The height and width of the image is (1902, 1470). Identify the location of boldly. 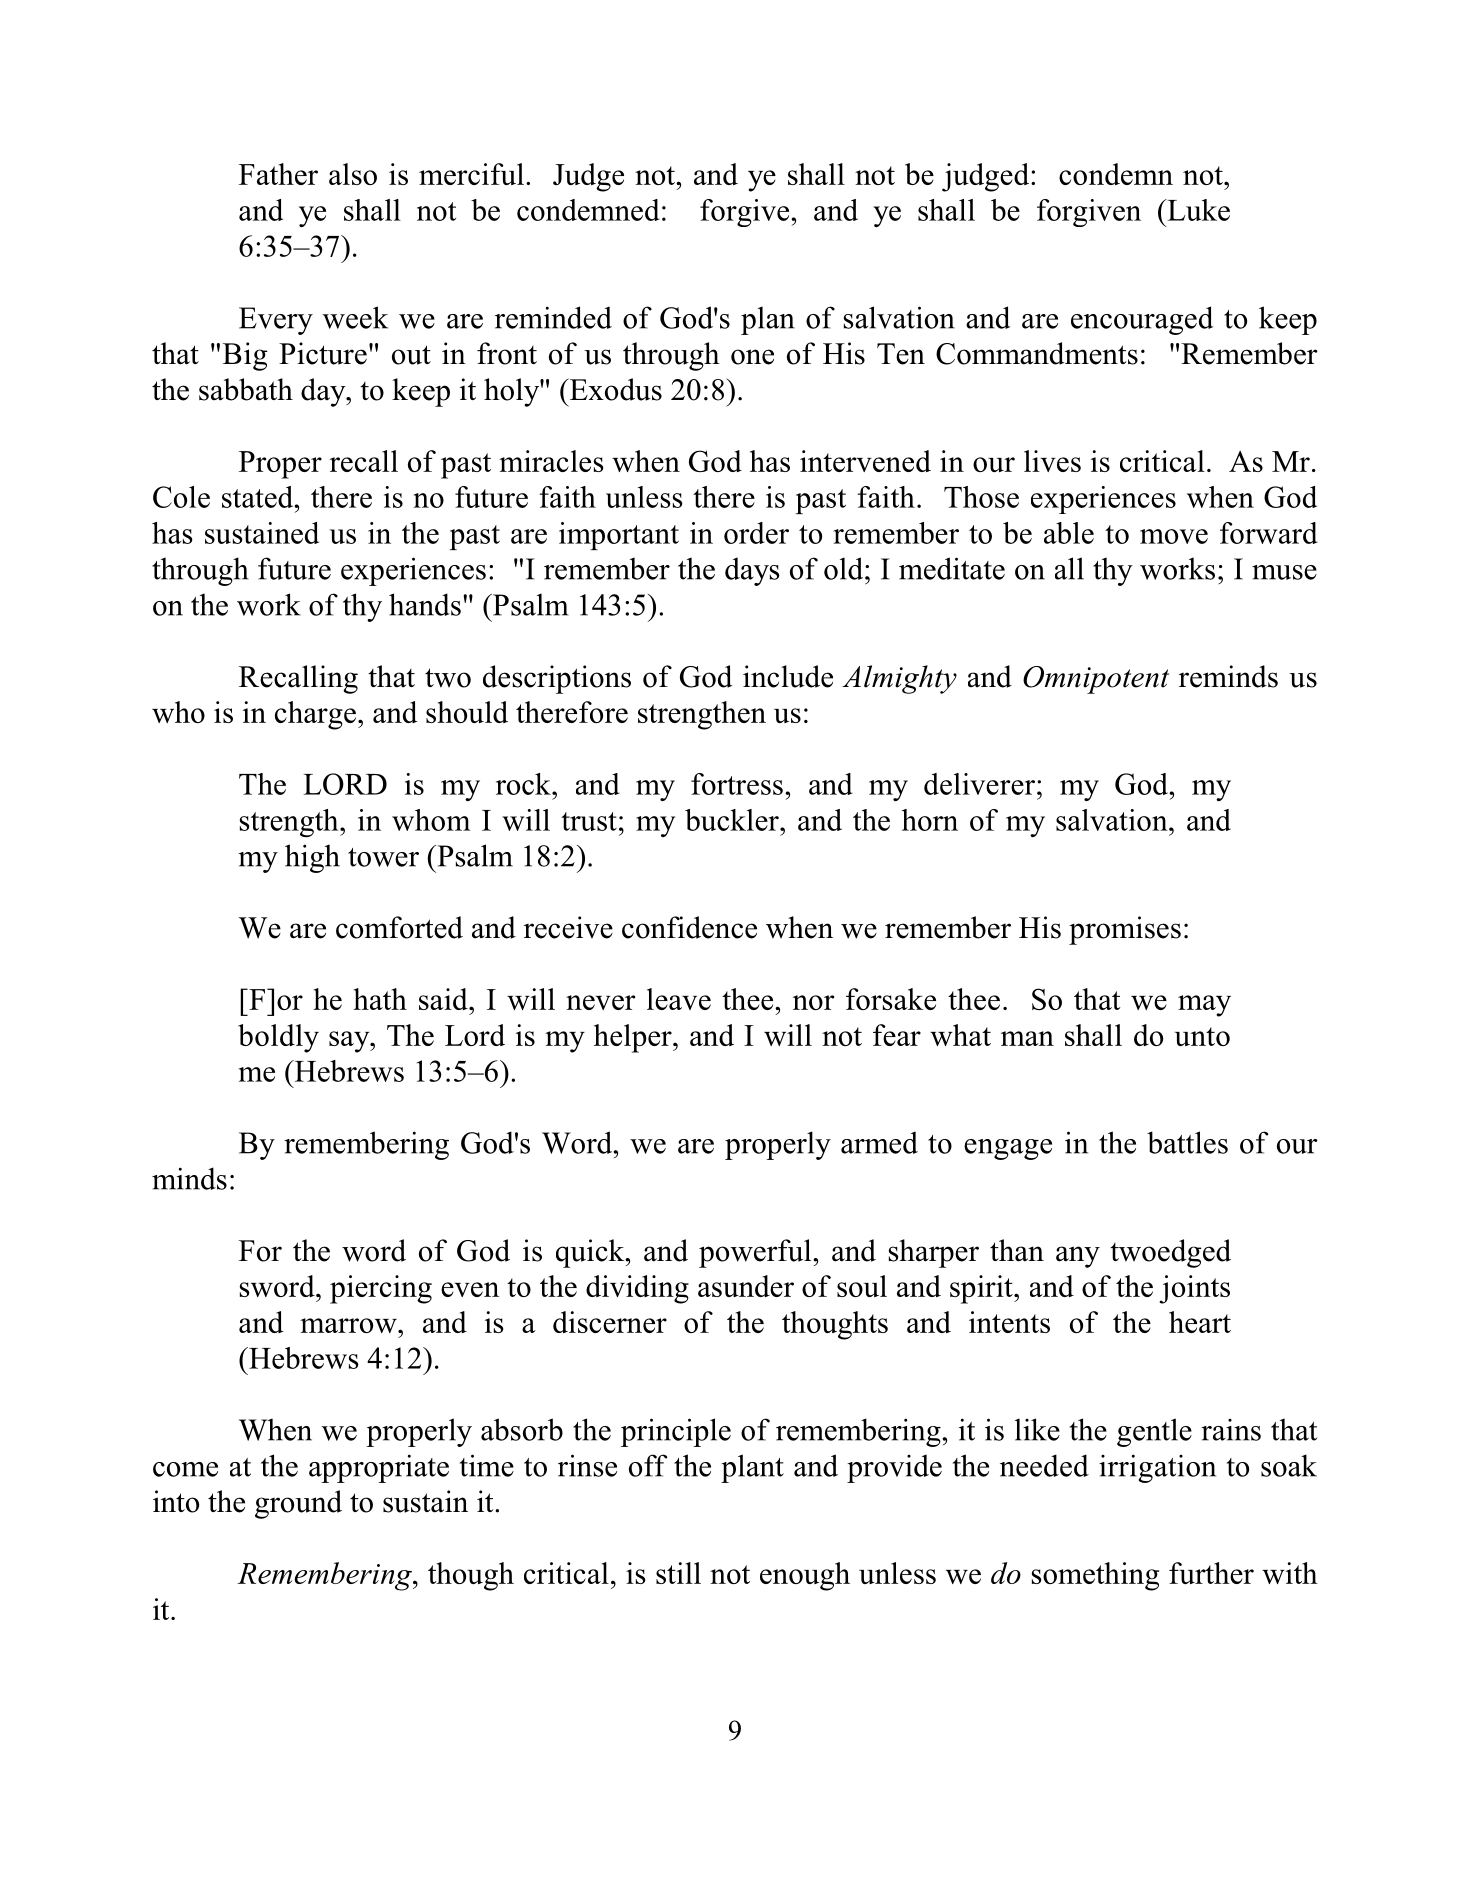
(278, 1038).
